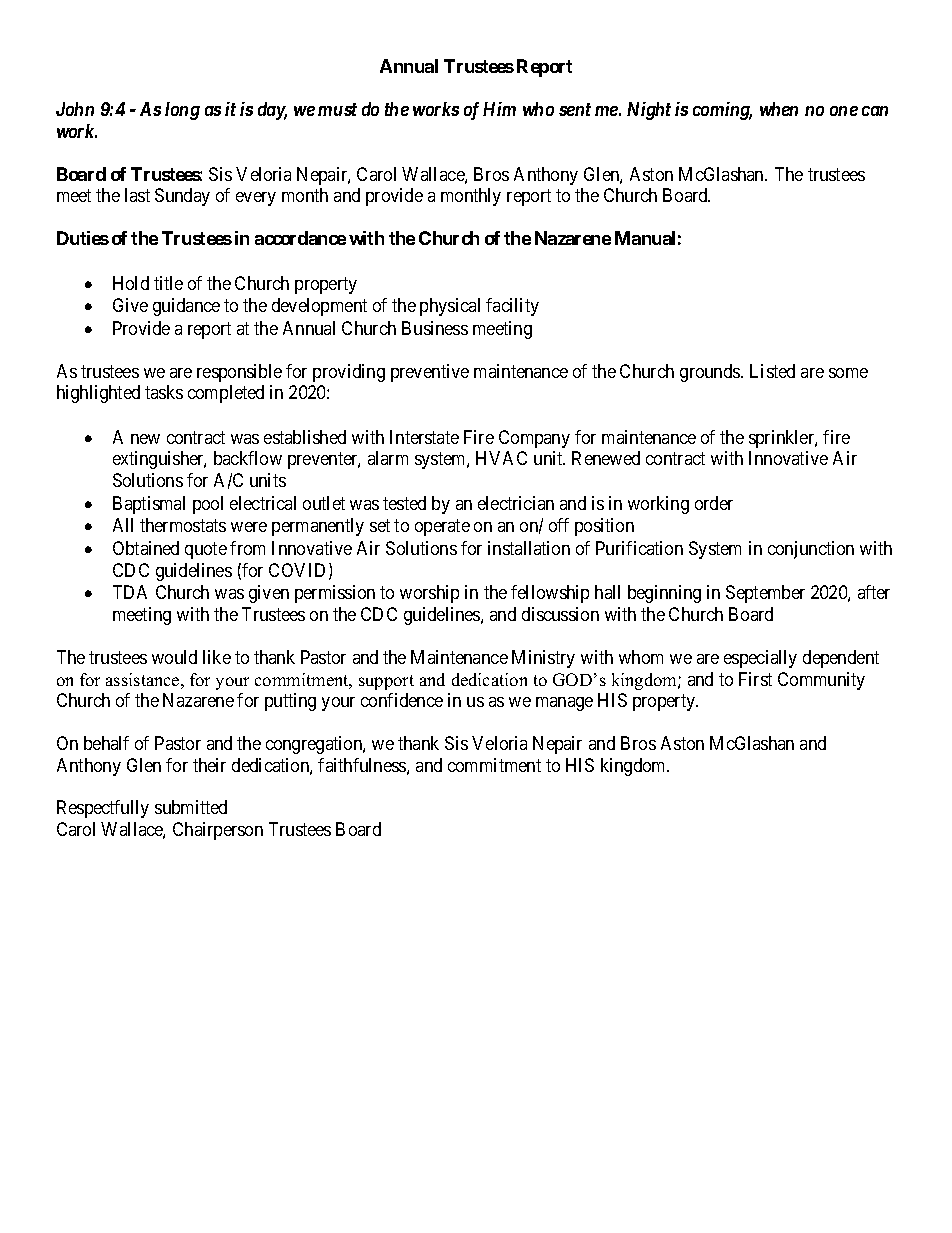  What do you see at coordinates (765, 594) in the screenshot?
I see `September` at bounding box center [765, 594].
